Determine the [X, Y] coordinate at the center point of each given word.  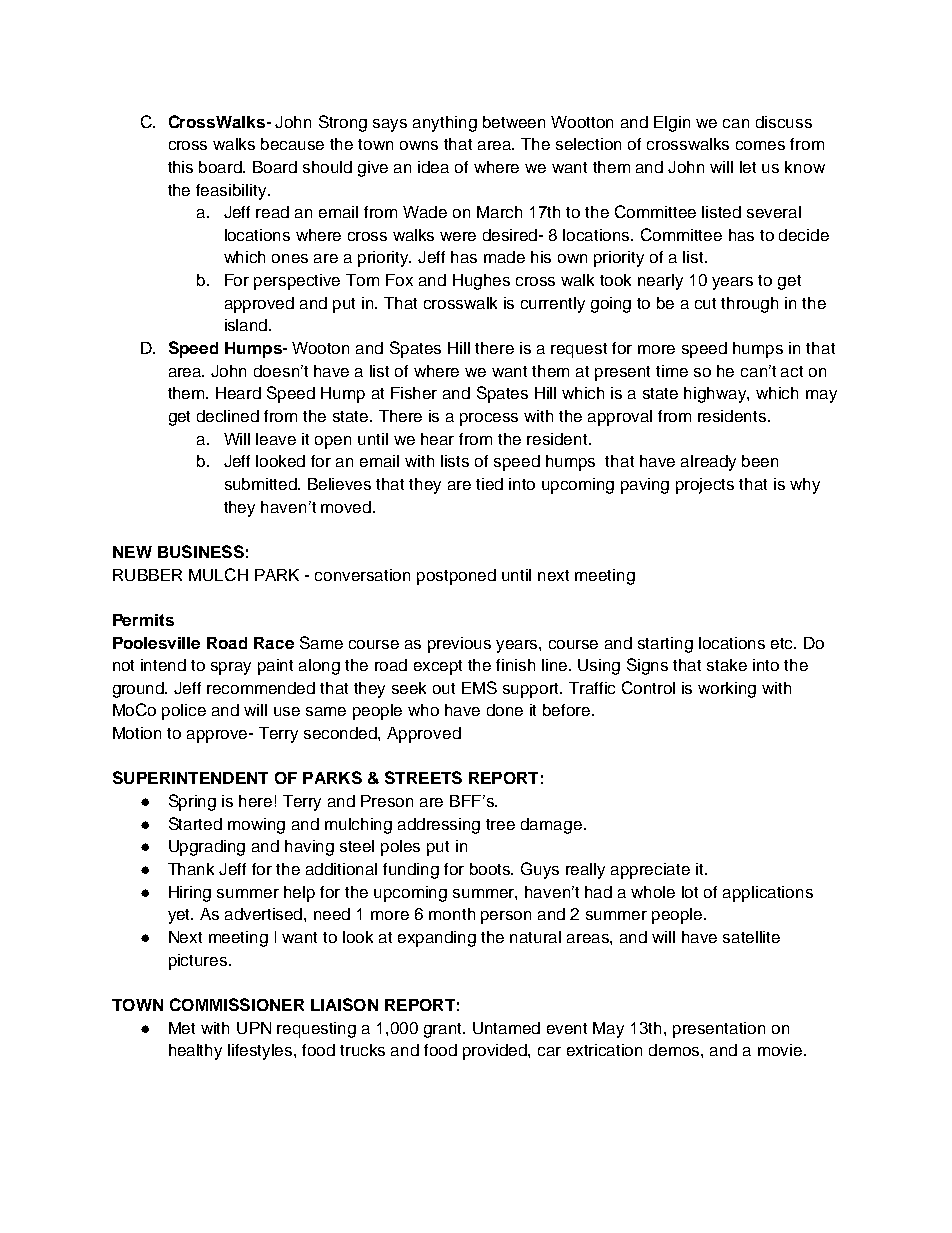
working [727, 690]
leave [276, 439]
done [505, 710]
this [180, 167]
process [489, 419]
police [184, 712]
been [760, 461]
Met [182, 1028]
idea [433, 167]
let [748, 167]
